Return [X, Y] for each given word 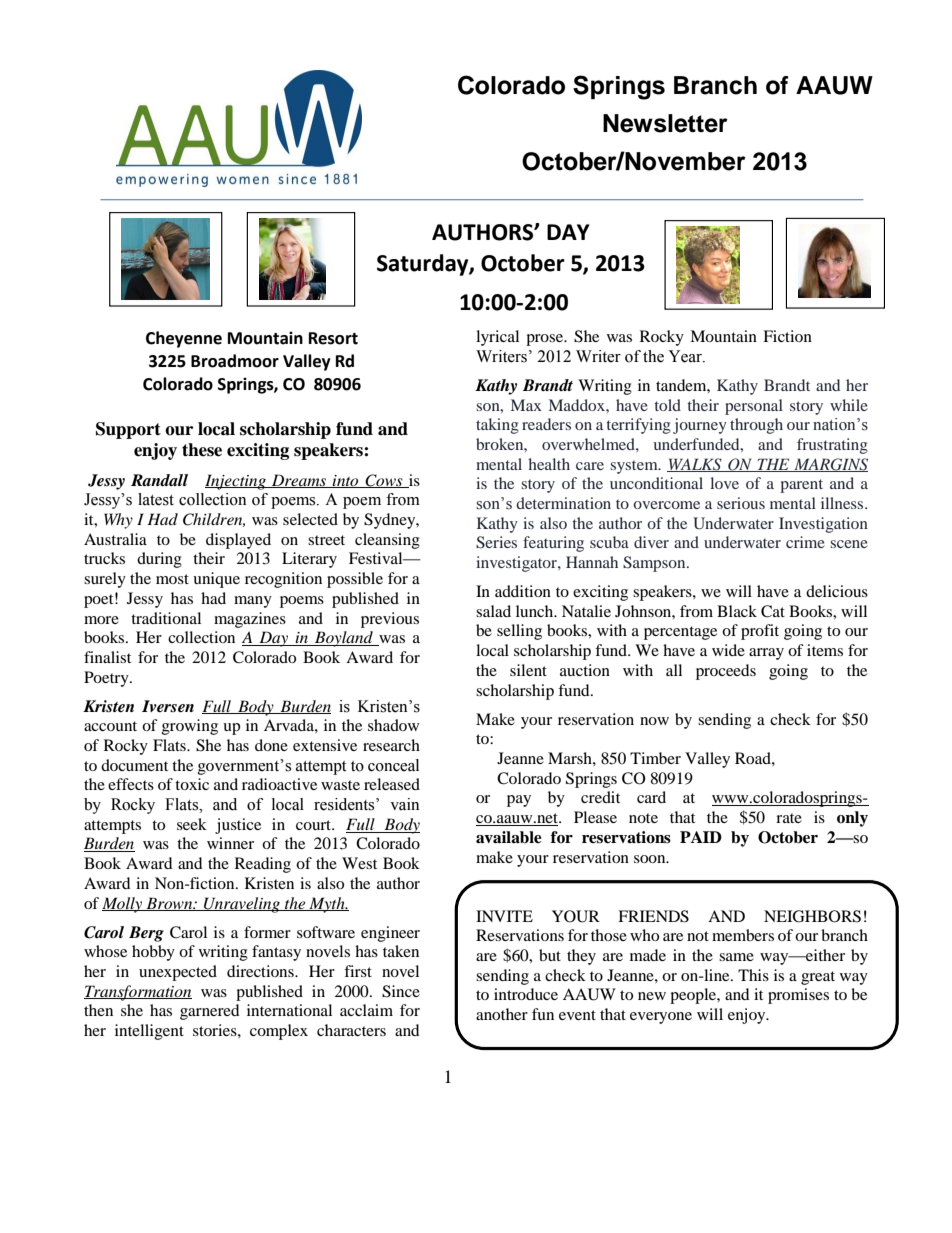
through [756, 426]
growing [190, 727]
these [202, 450]
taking [497, 426]
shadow [393, 725]
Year [686, 356]
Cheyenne [184, 339]
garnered [210, 1012]
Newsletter [665, 123]
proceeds [726, 672]
